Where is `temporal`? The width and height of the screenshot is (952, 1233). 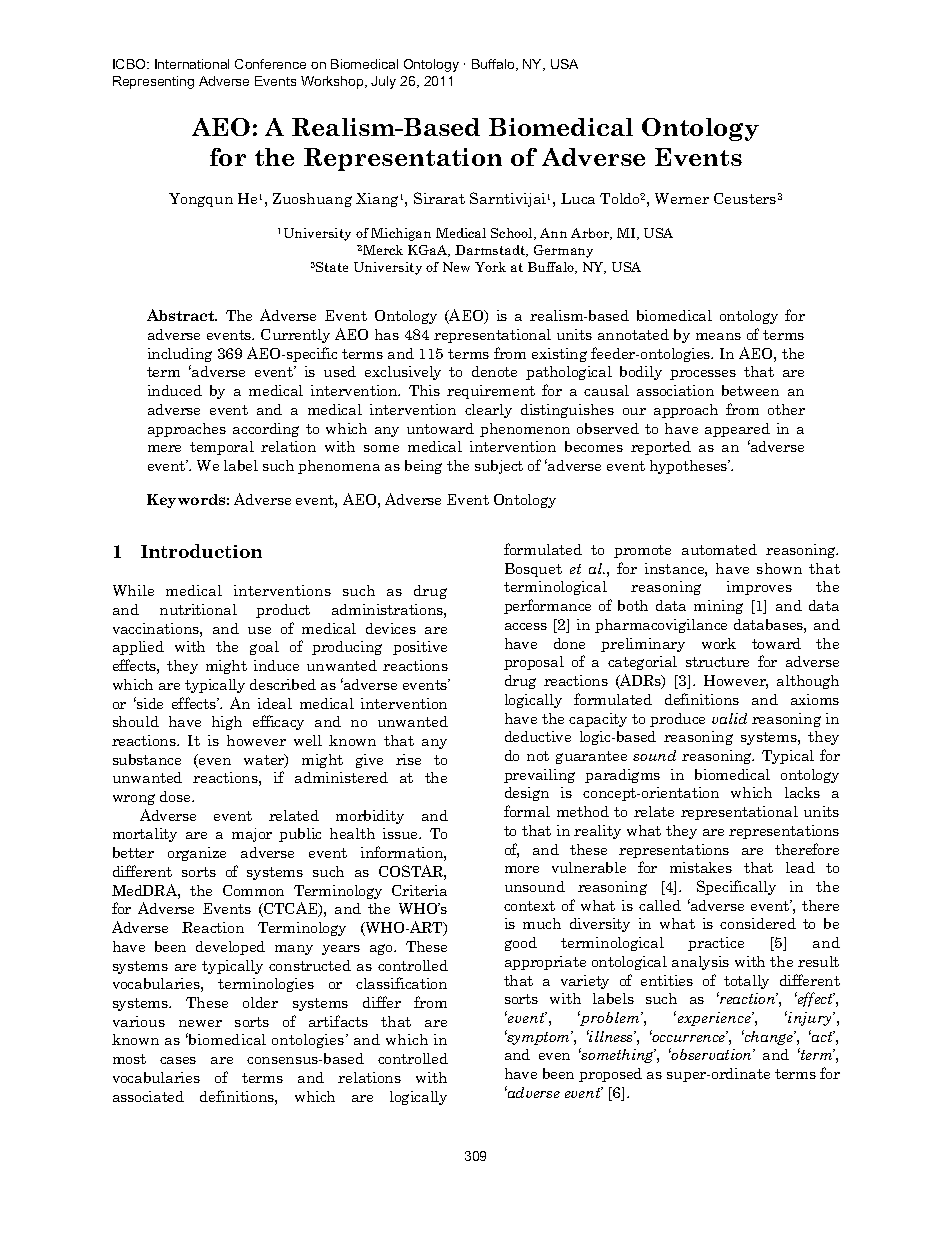
temporal is located at coordinates (222, 448).
